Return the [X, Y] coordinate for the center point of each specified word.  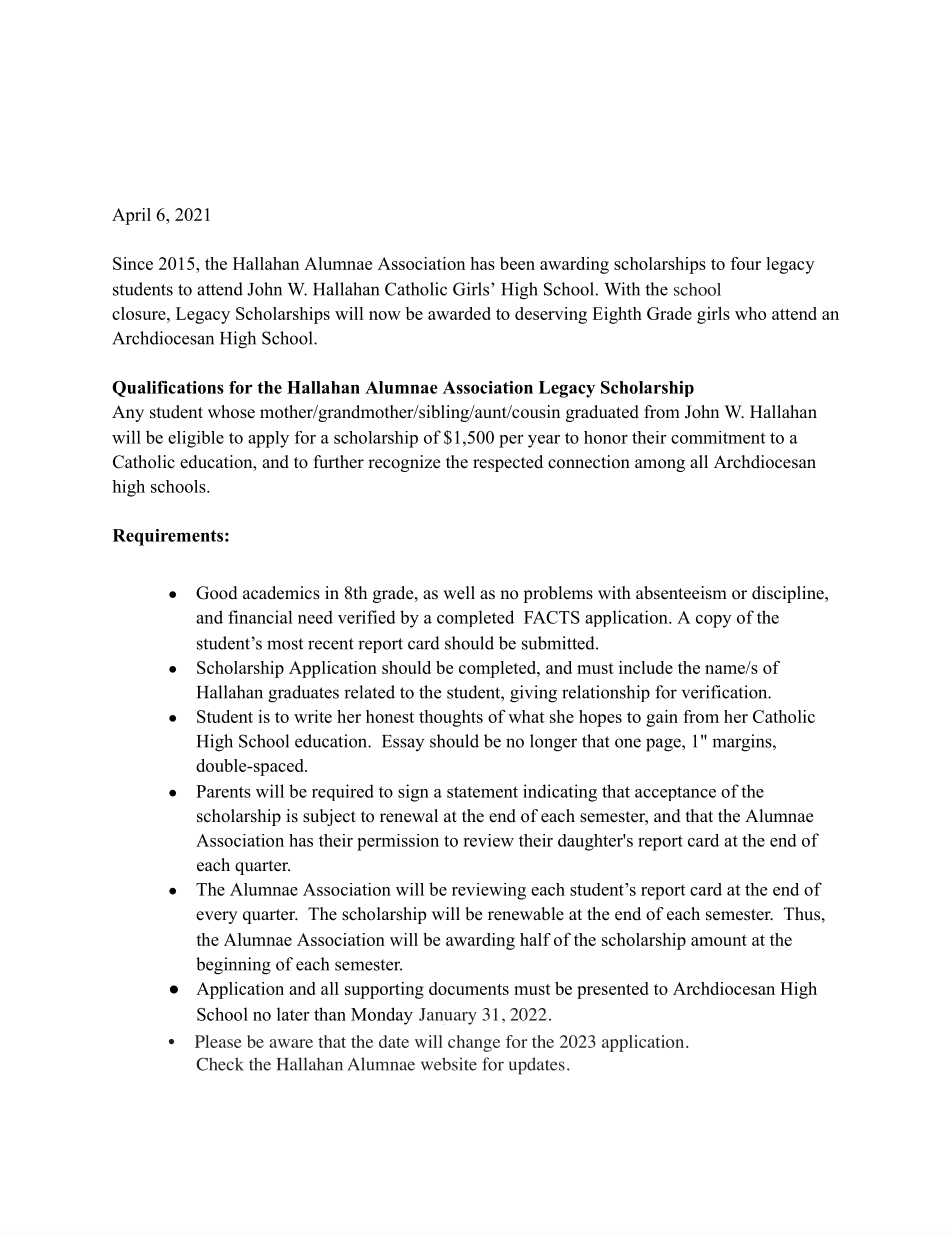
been [517, 263]
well [459, 593]
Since [133, 263]
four [746, 263]
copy [713, 621]
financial [260, 617]
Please [218, 1041]
